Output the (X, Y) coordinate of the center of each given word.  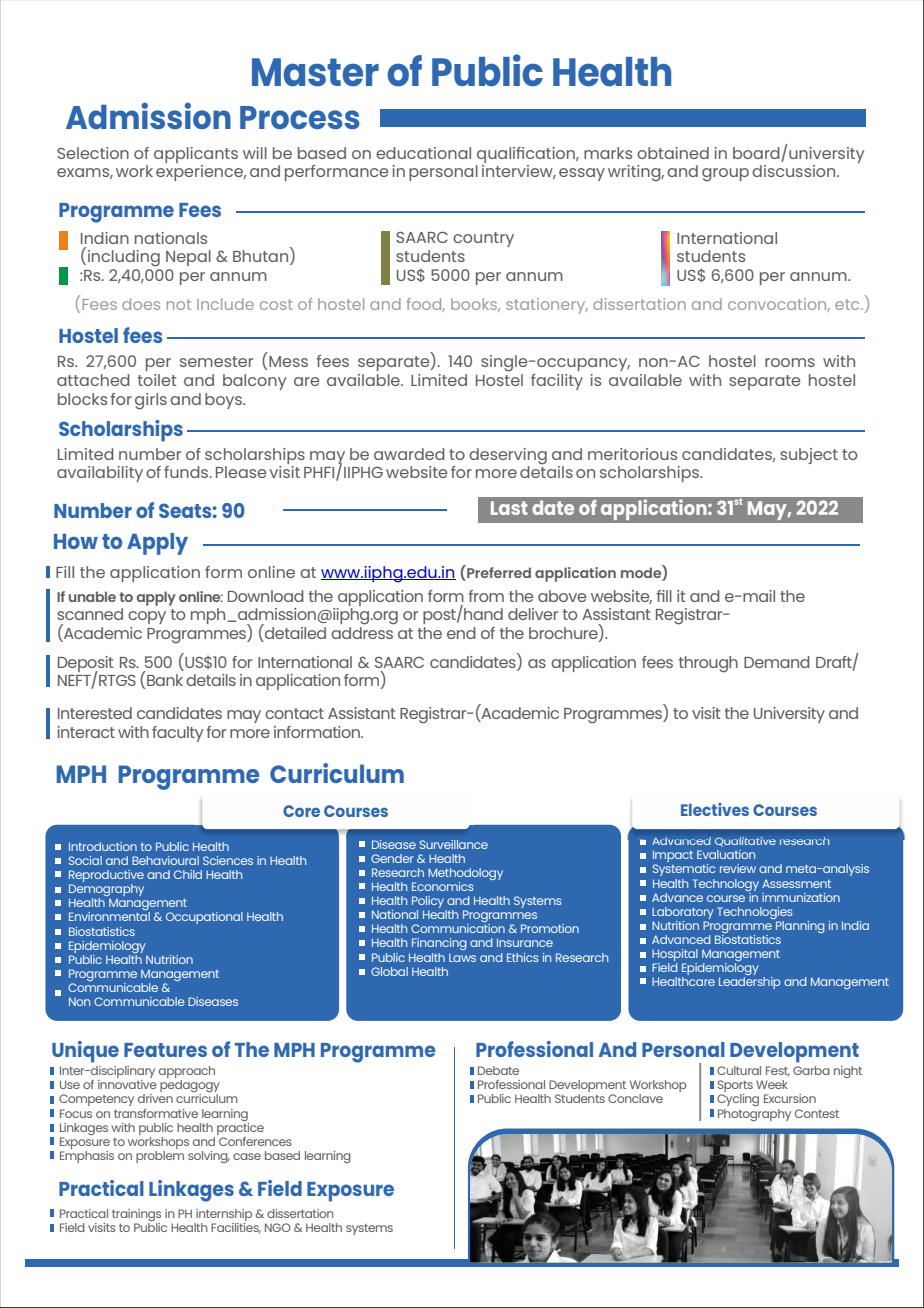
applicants (196, 155)
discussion (795, 171)
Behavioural (165, 860)
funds (187, 472)
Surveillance (454, 844)
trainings (136, 1215)
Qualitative (745, 842)
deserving (508, 456)
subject (809, 456)
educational (423, 153)
